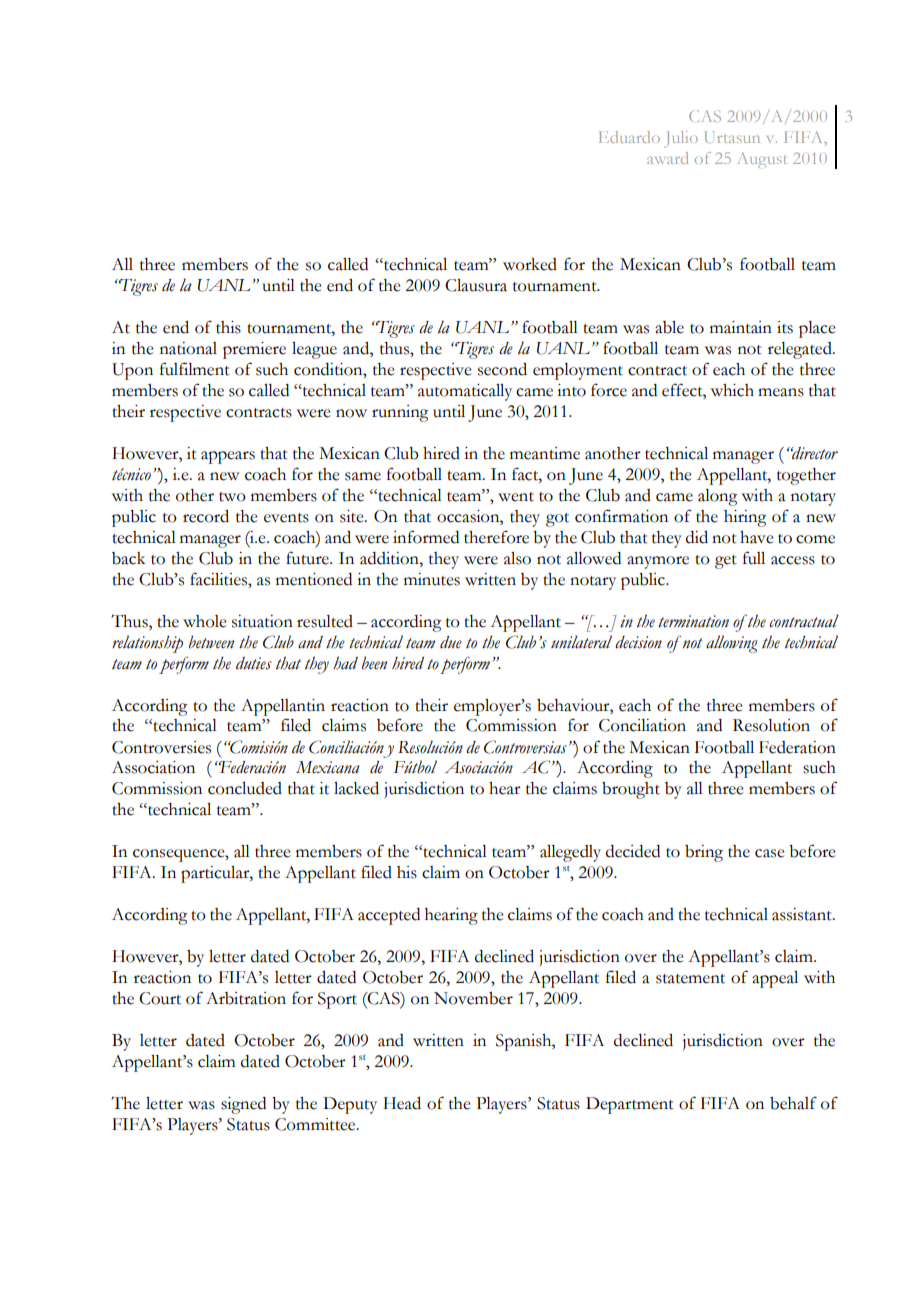 This image has width=924, height=1308. What do you see at coordinates (402, 1103) in the image?
I see `Head` at bounding box center [402, 1103].
